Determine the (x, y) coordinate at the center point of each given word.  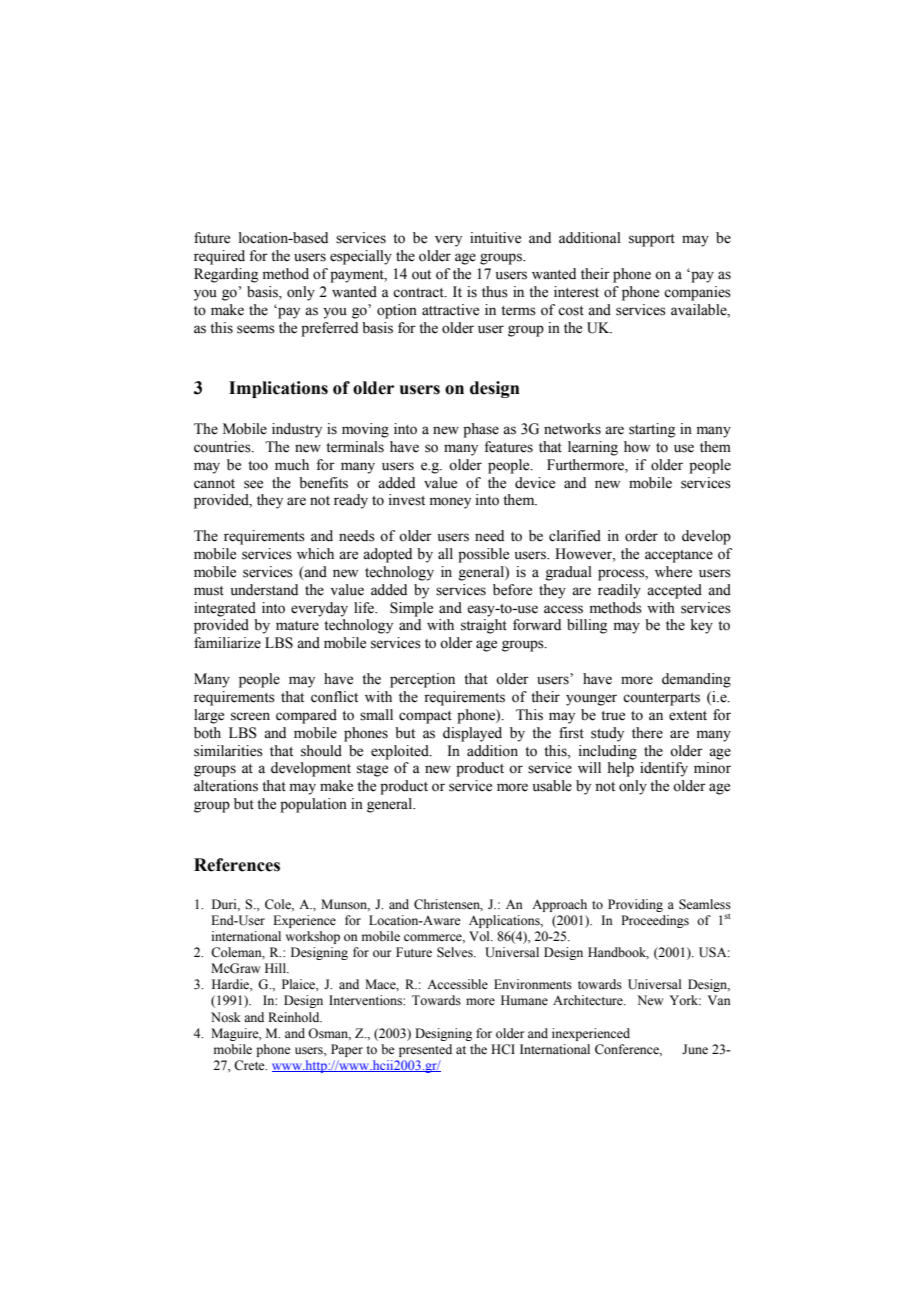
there (647, 733)
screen (250, 716)
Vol (480, 936)
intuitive (495, 238)
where (673, 572)
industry (297, 430)
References (237, 865)
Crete (250, 1065)
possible (483, 555)
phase (481, 430)
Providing (635, 905)
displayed (472, 734)
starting (652, 430)
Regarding (226, 275)
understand (264, 590)
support (652, 240)
